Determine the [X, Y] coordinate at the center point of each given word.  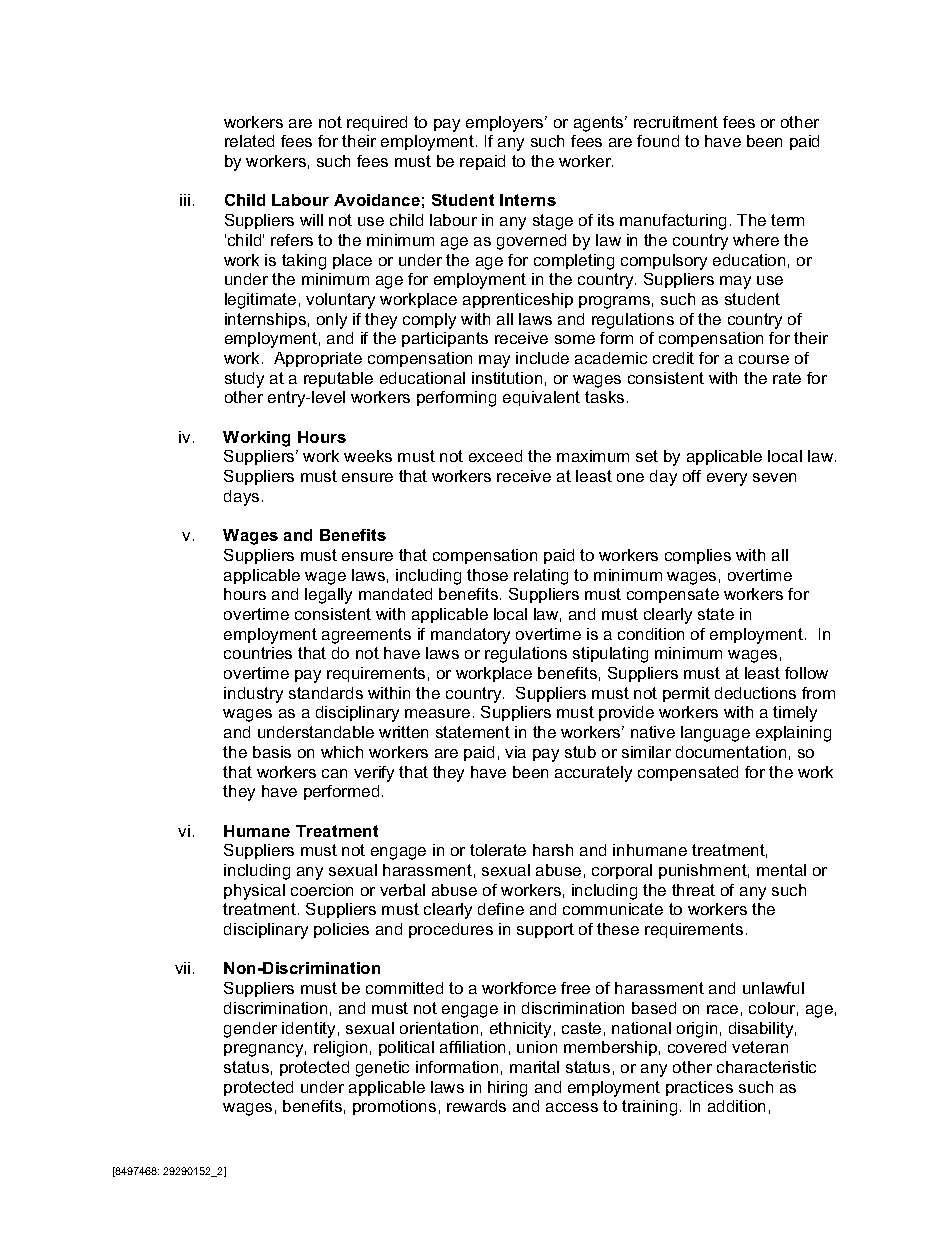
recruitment [676, 122]
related [249, 141]
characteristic [766, 1067]
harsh [553, 850]
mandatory [470, 636]
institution [507, 378]
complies [698, 556]
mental [781, 870]
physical [254, 892]
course [764, 359]
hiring [507, 1089]
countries [258, 653]
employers [506, 124]
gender [250, 1030]
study [244, 380]
